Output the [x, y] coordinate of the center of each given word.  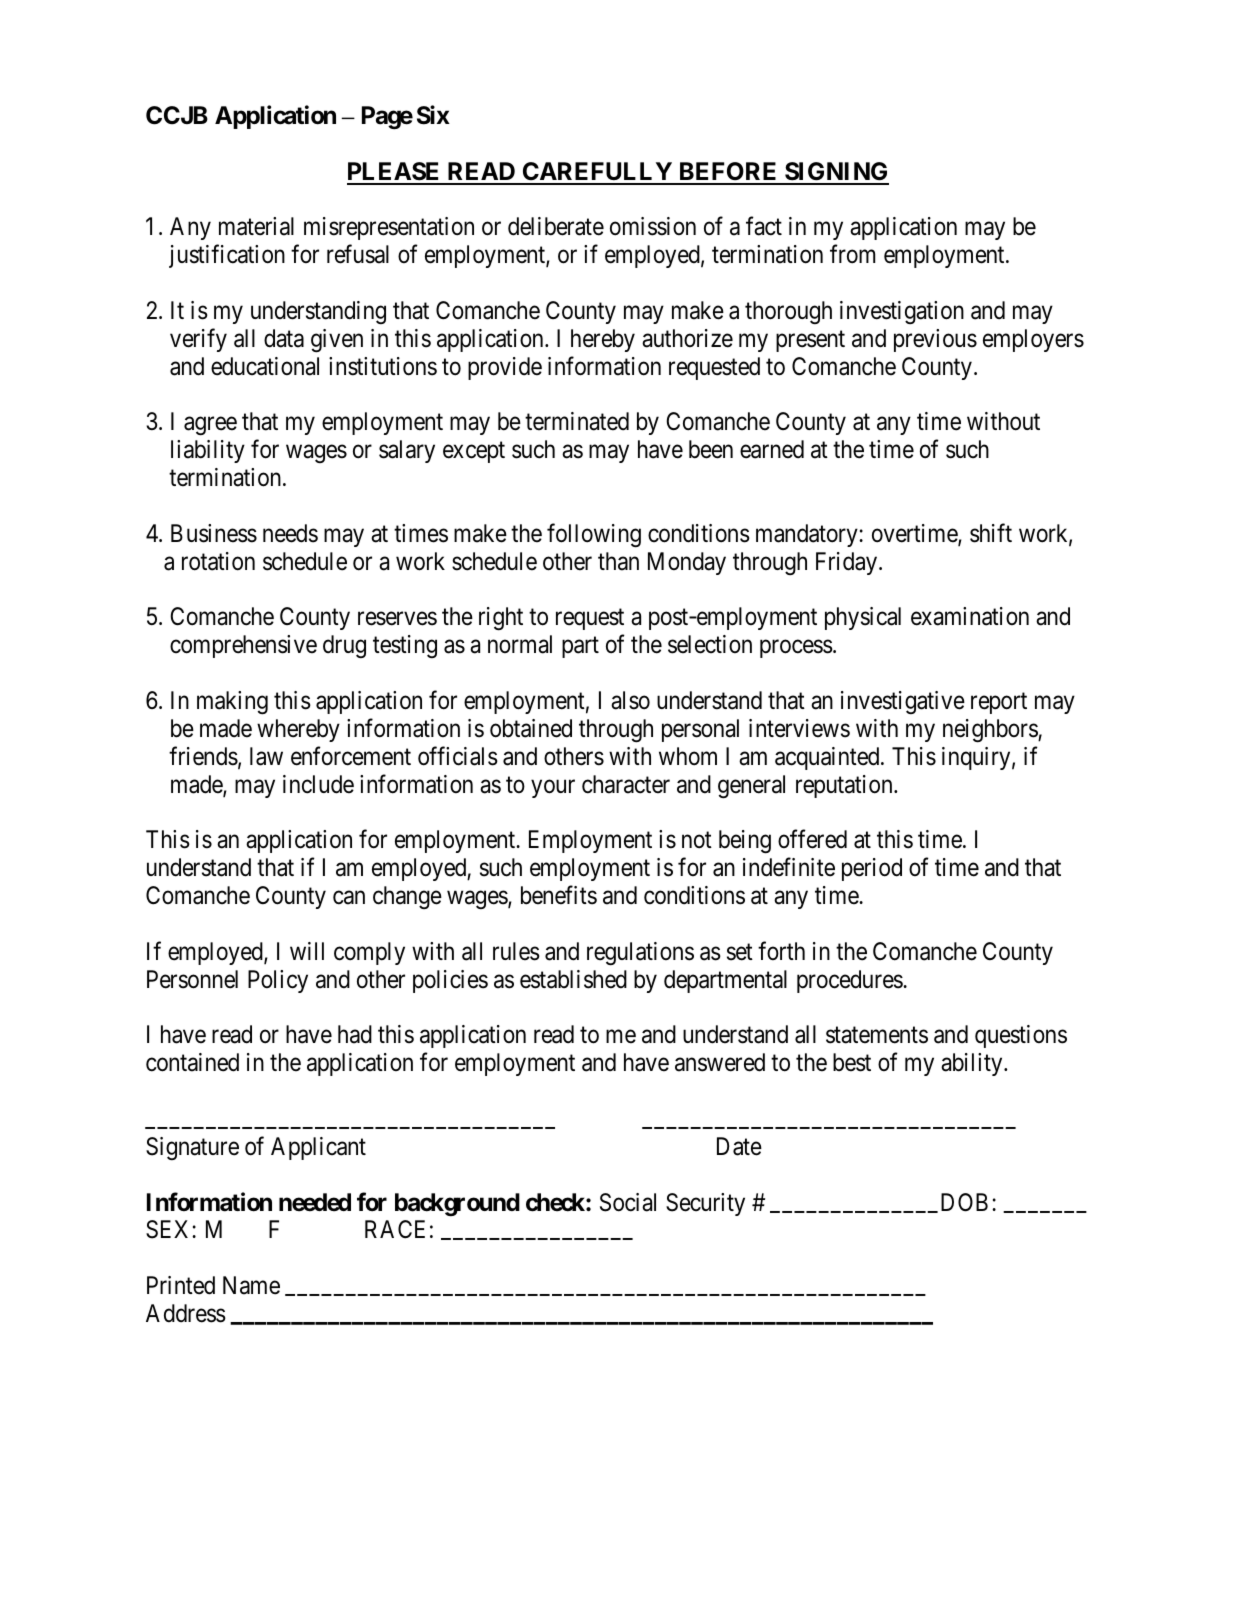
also [630, 700]
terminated [577, 421]
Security [705, 1204]
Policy [278, 981]
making [232, 703]
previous [935, 340]
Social [628, 1202]
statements [877, 1035]
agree [210, 426]
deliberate [556, 226]
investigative [903, 702]
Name [251, 1285]
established [573, 979]
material [256, 226]
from [852, 254]
